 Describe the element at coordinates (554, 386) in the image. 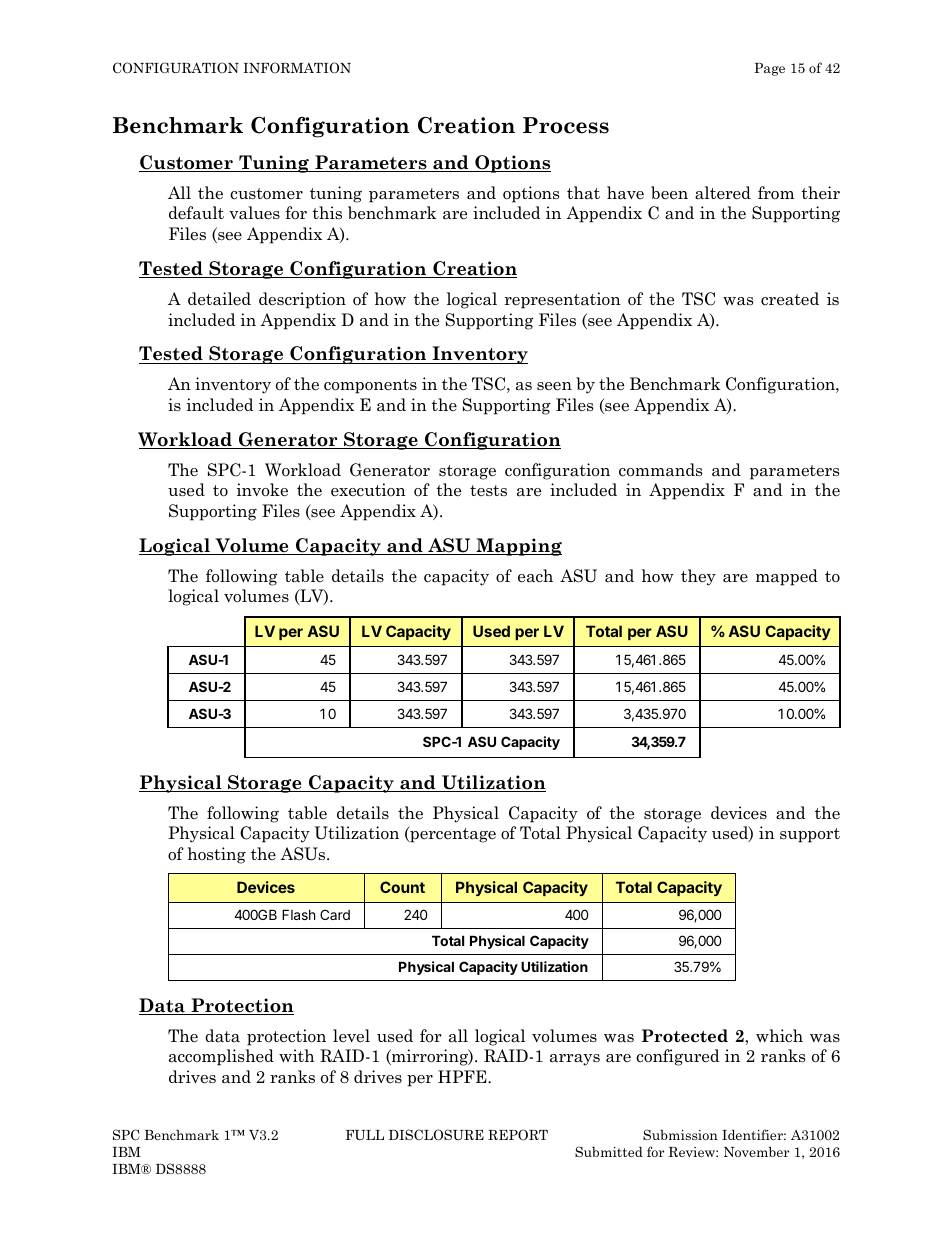

I see `seen` at that location.
